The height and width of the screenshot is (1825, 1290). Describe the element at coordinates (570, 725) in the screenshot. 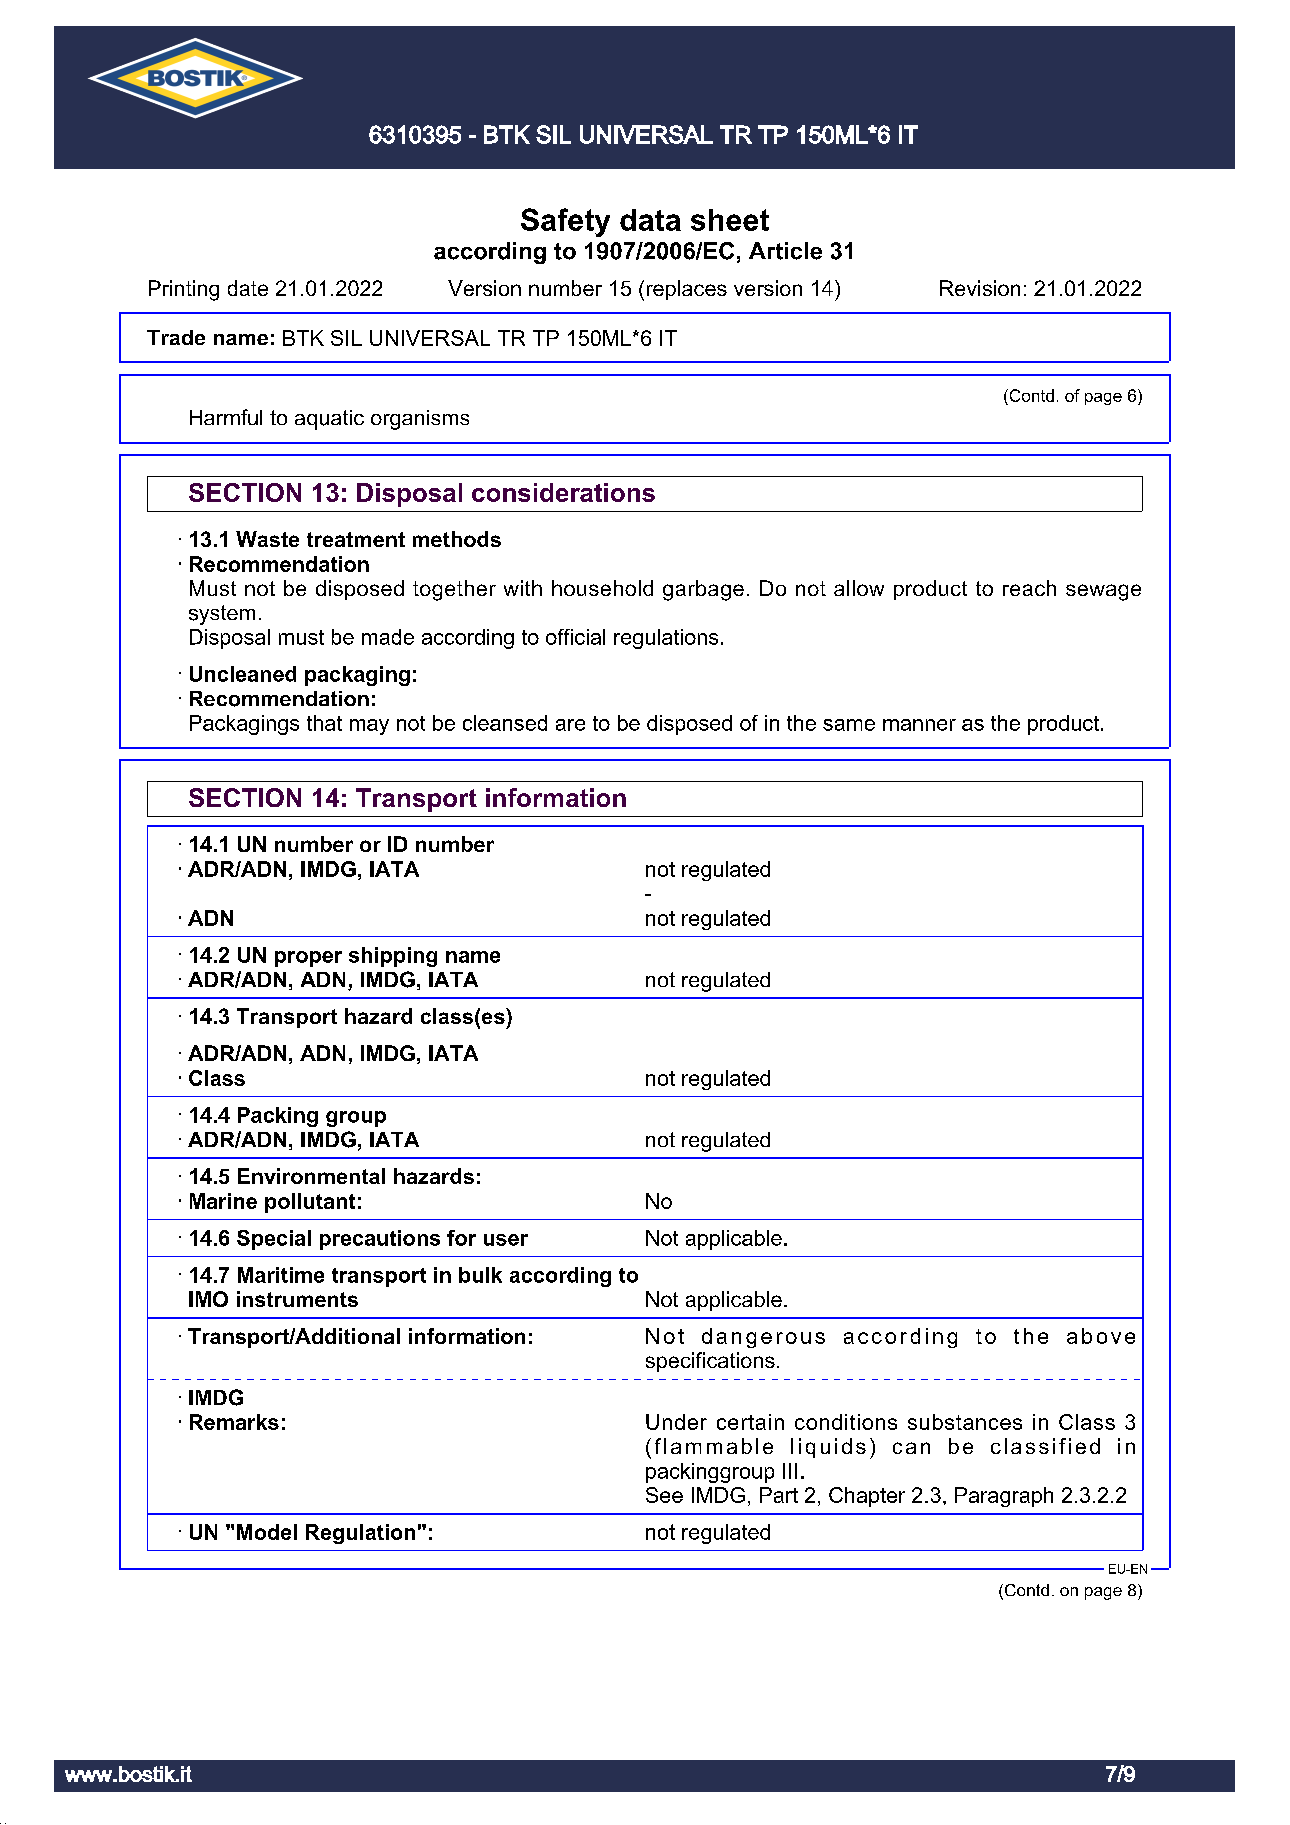

I see `are` at that location.
